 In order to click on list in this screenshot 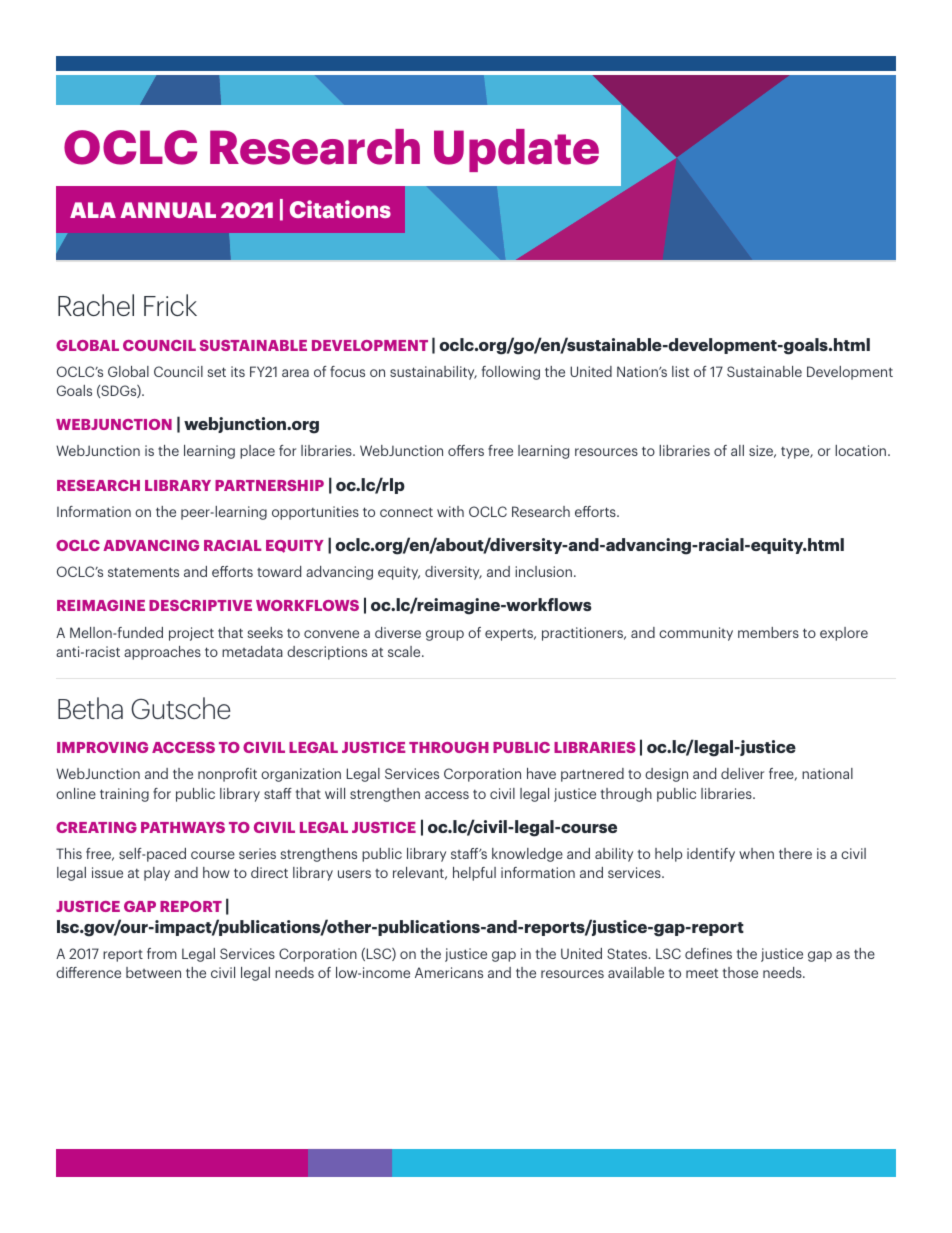, I will do `click(680, 371)`.
